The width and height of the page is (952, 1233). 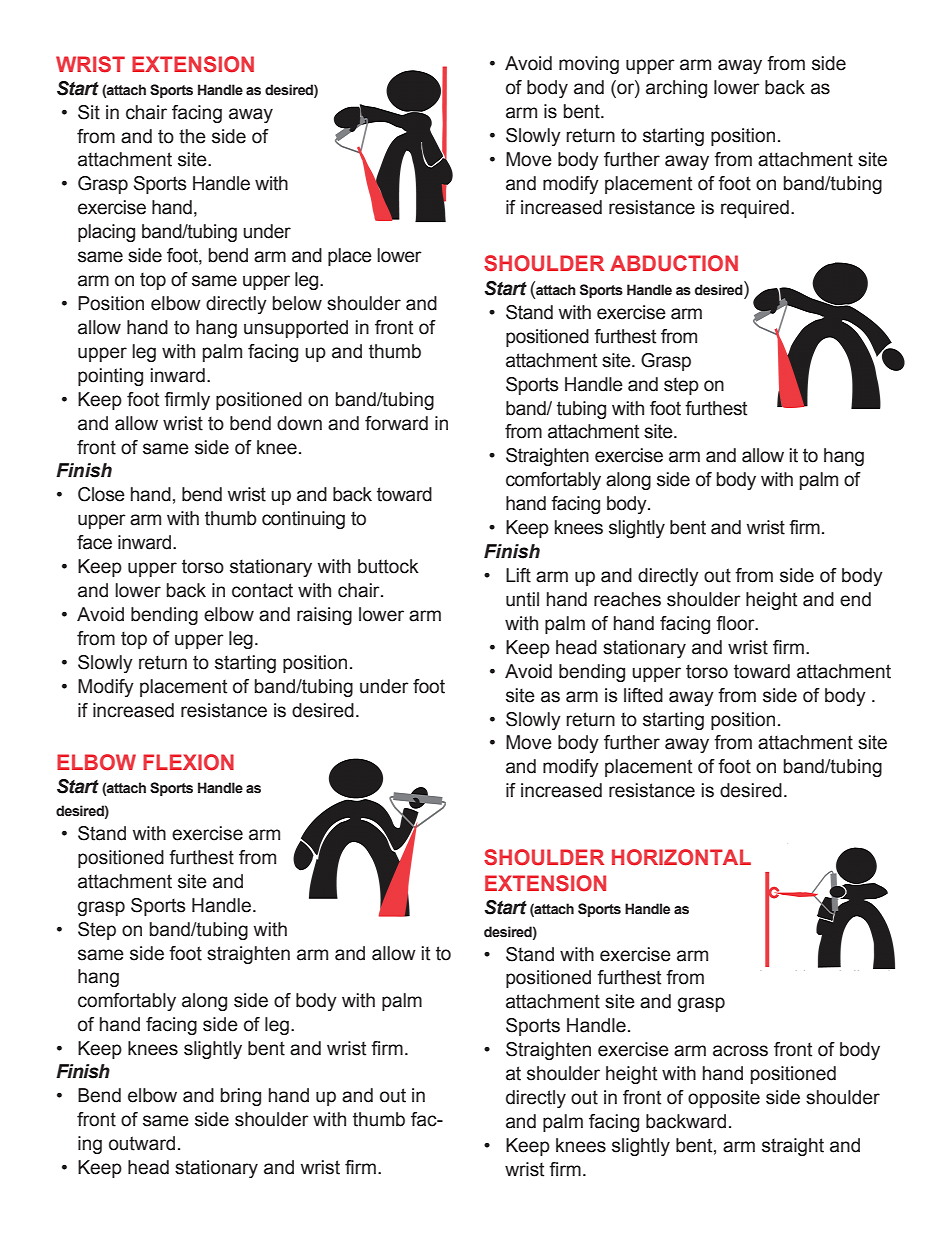 What do you see at coordinates (262, 590) in the page?
I see `contact` at bounding box center [262, 590].
